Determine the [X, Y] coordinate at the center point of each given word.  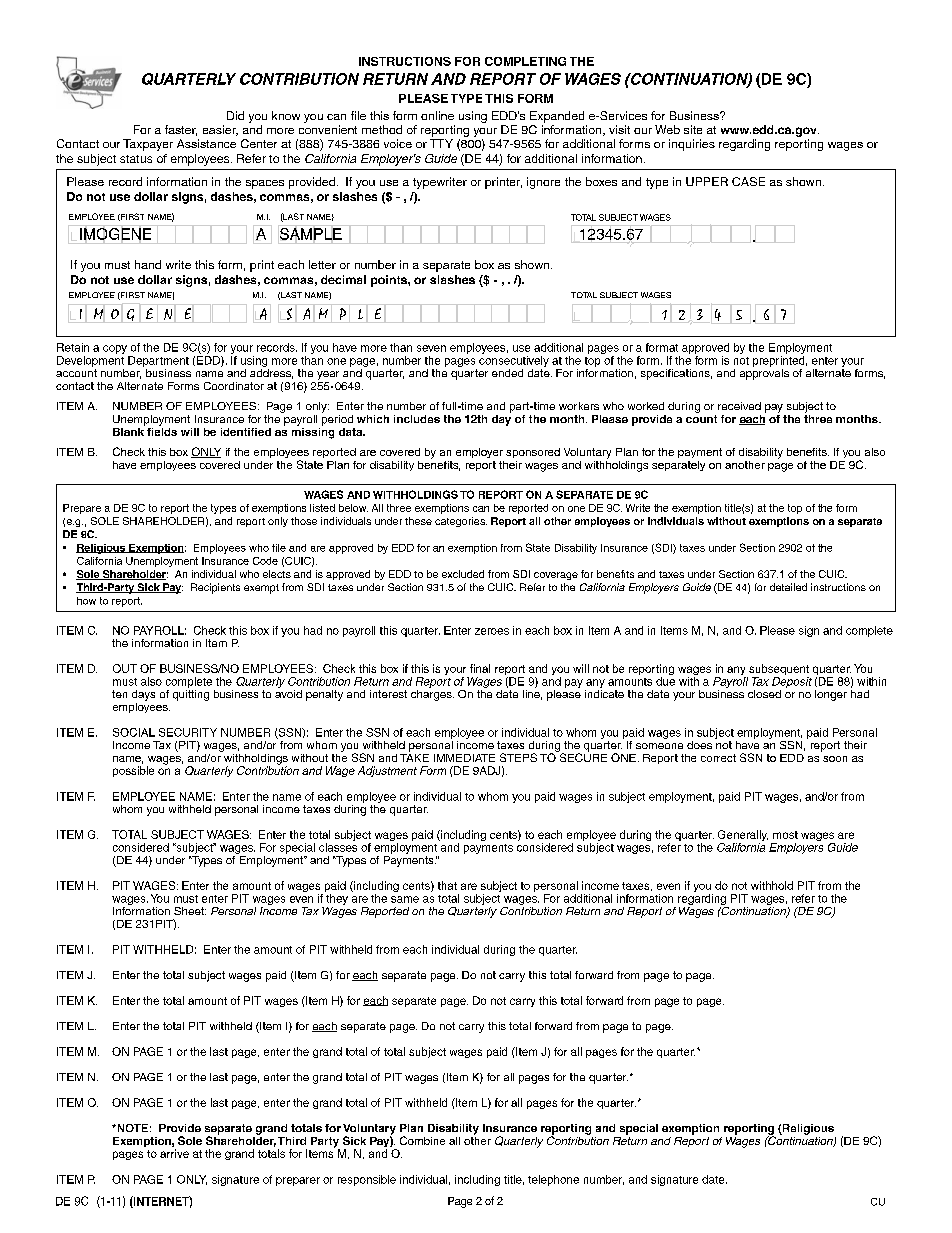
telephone [553, 1180]
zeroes [492, 631]
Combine [422, 1140]
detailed [788, 587]
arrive [174, 1153]
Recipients [215, 588]
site [693, 129]
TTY [441, 143]
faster [181, 130]
